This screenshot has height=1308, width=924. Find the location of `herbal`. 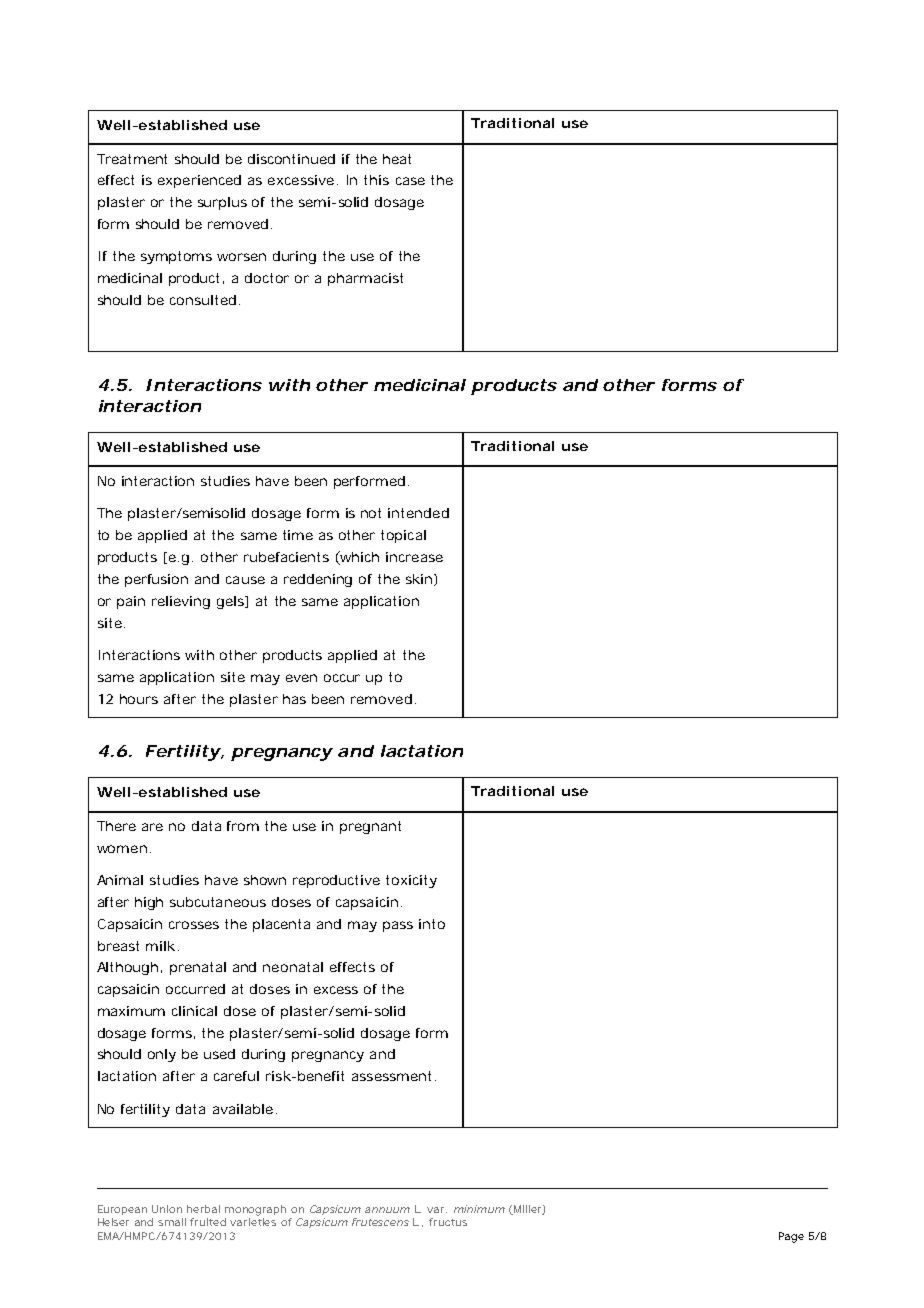

herbal is located at coordinates (203, 1209).
